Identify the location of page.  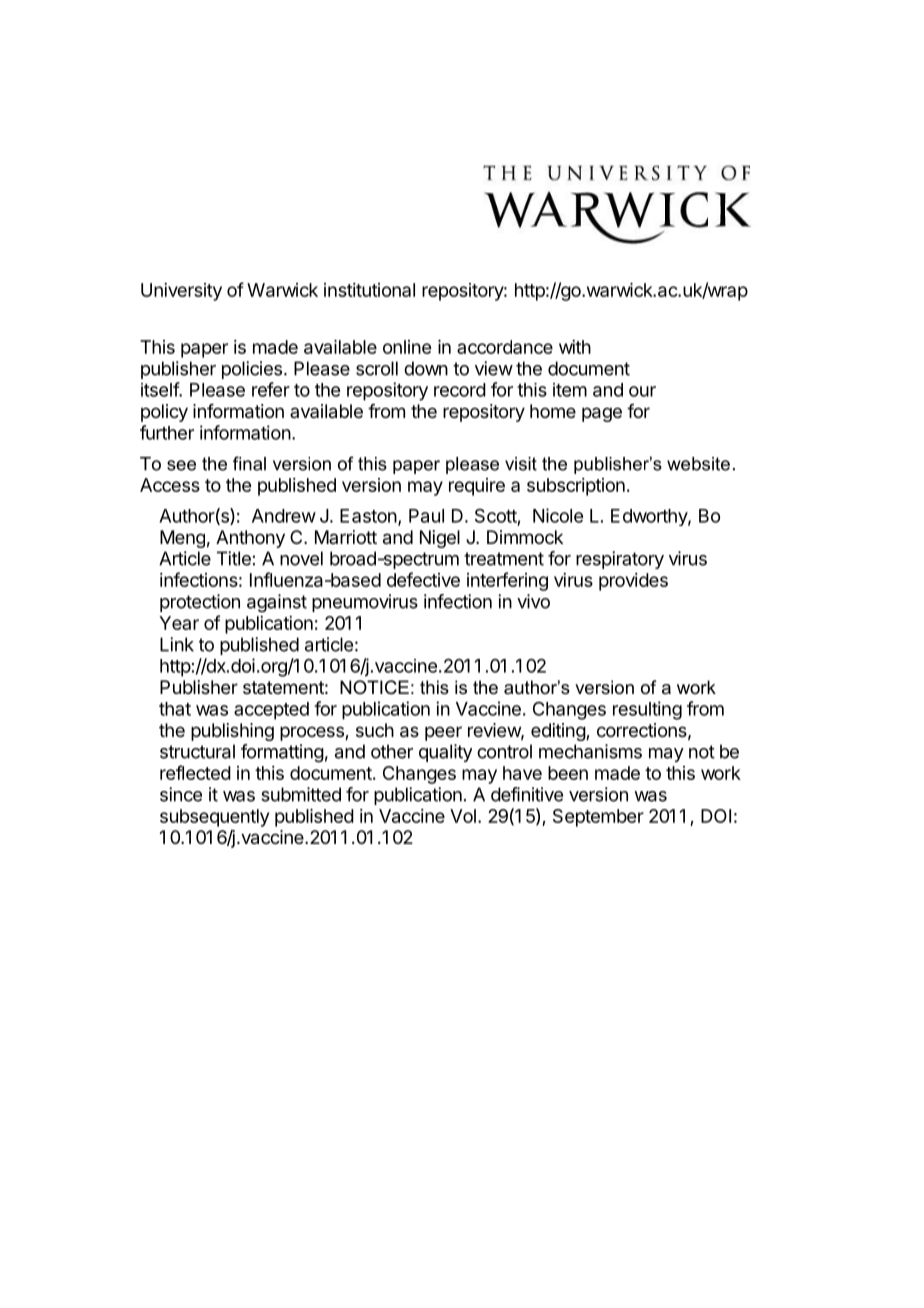
(602, 414).
